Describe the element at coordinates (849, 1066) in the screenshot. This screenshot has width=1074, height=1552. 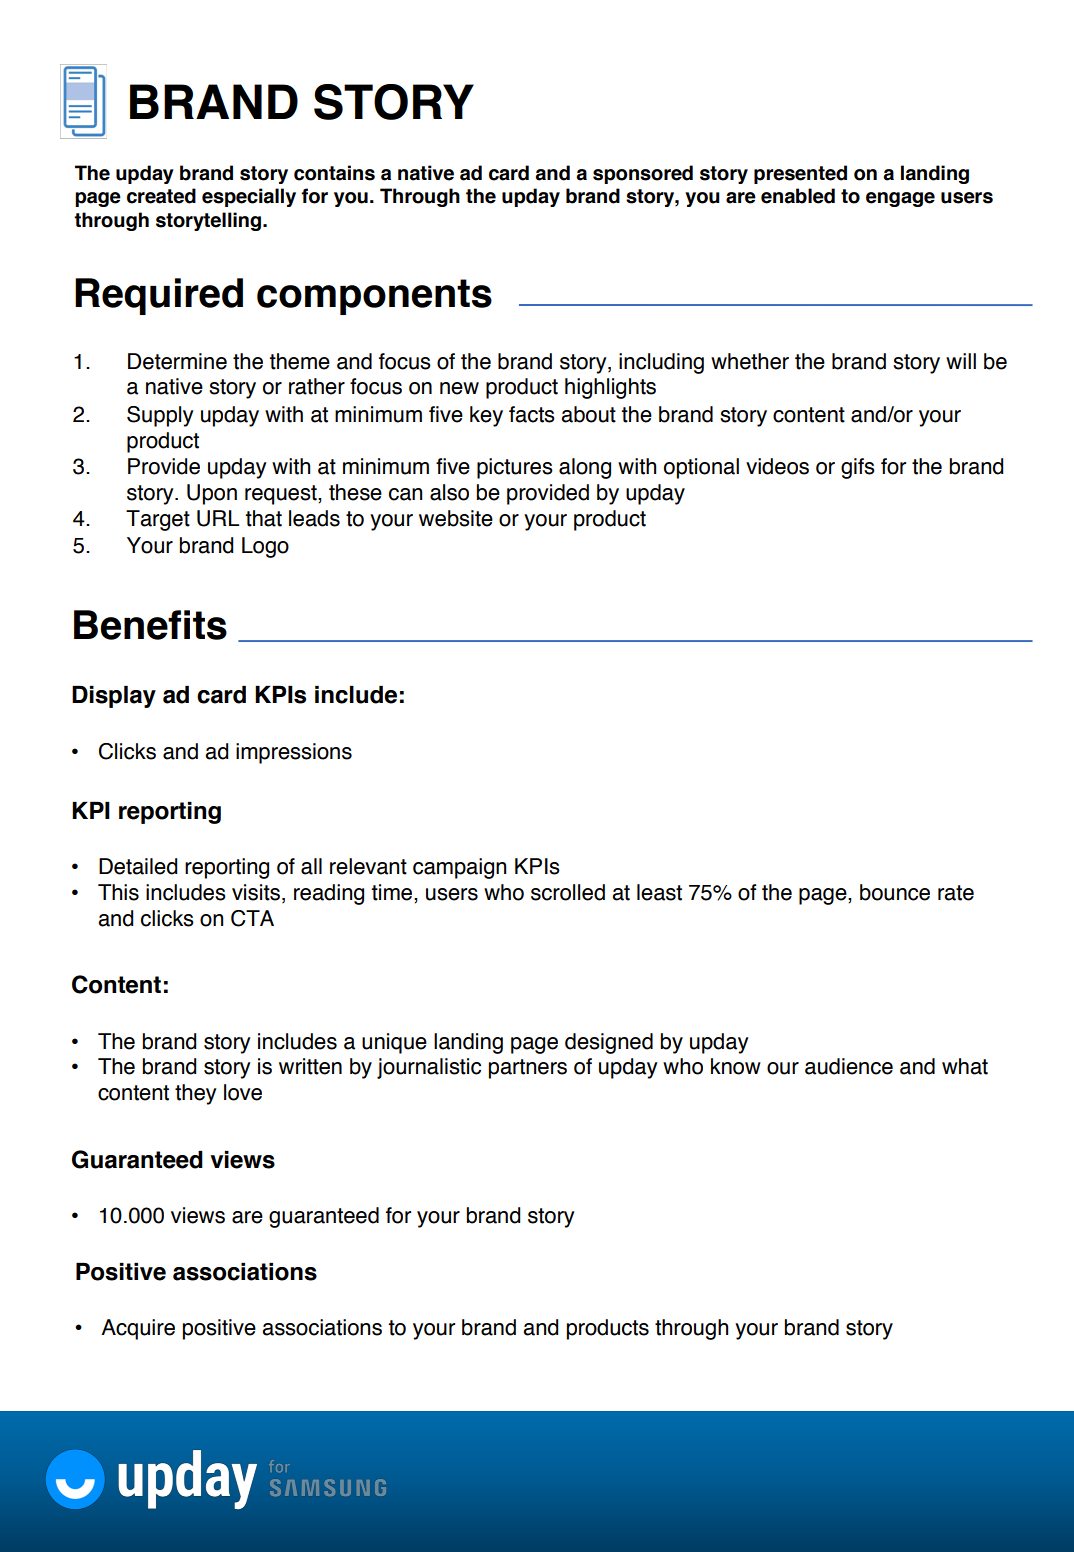
I see `audience` at that location.
